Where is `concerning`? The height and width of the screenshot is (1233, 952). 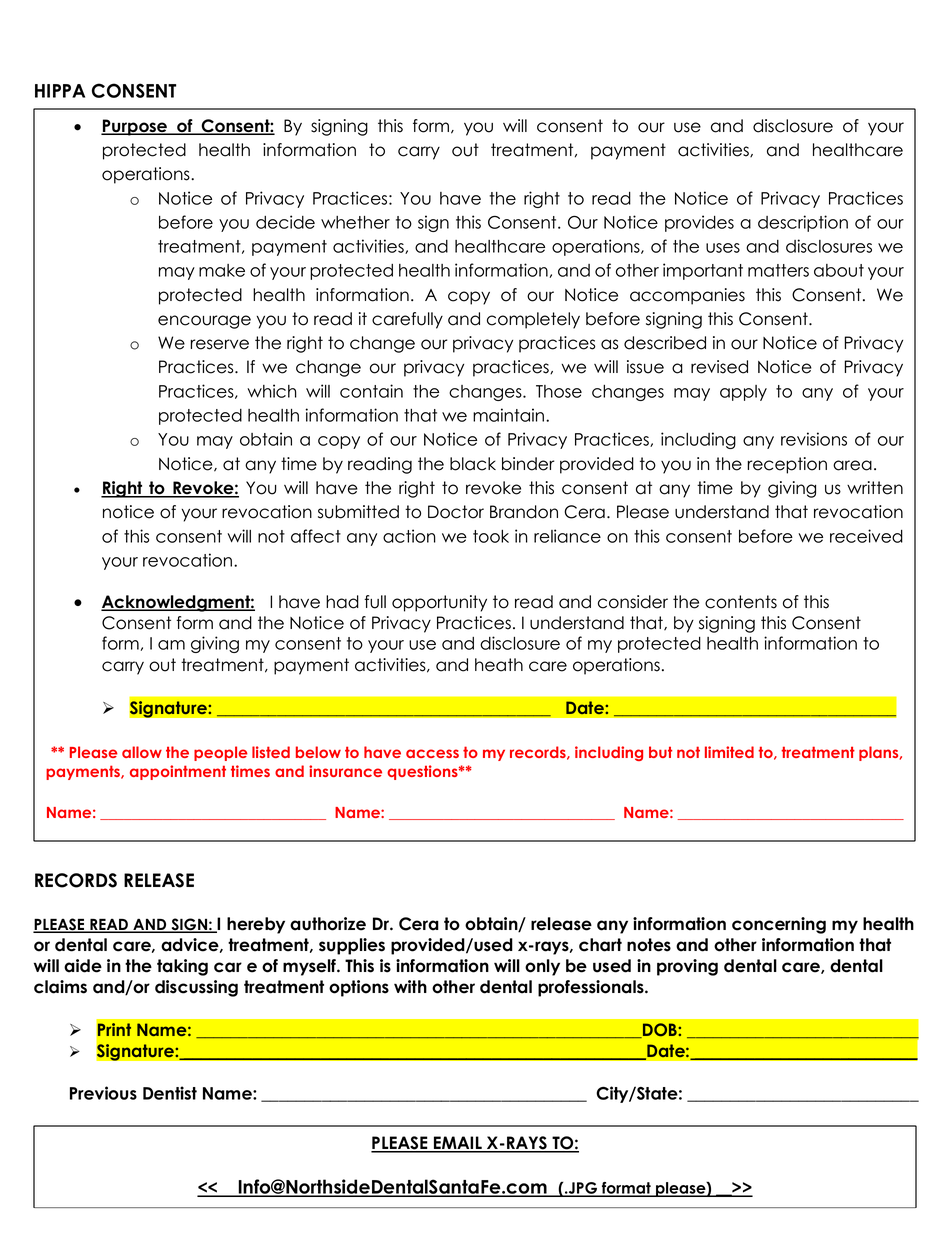 concerning is located at coordinates (779, 925).
